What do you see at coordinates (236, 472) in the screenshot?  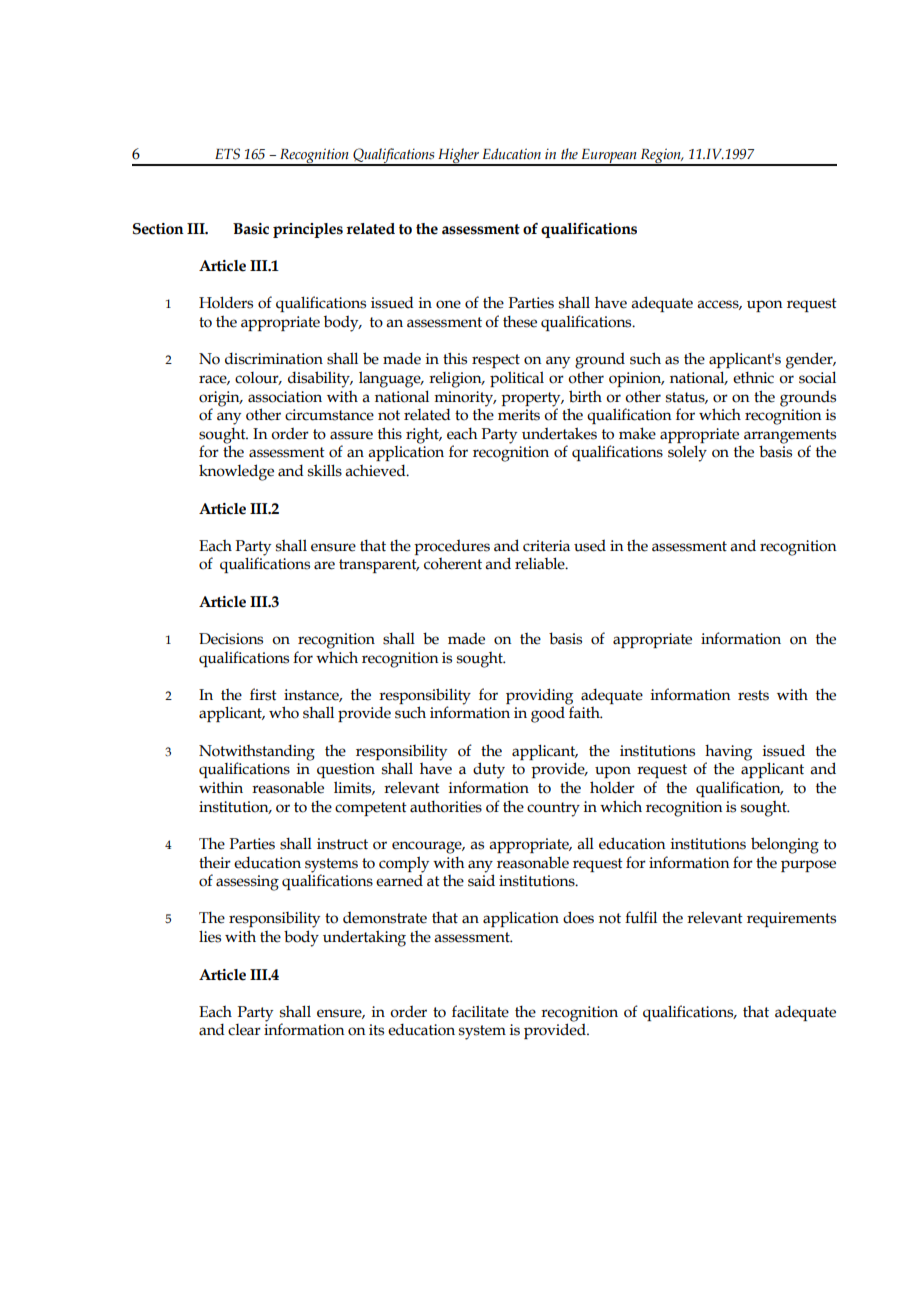 I see `knowledge` at bounding box center [236, 472].
